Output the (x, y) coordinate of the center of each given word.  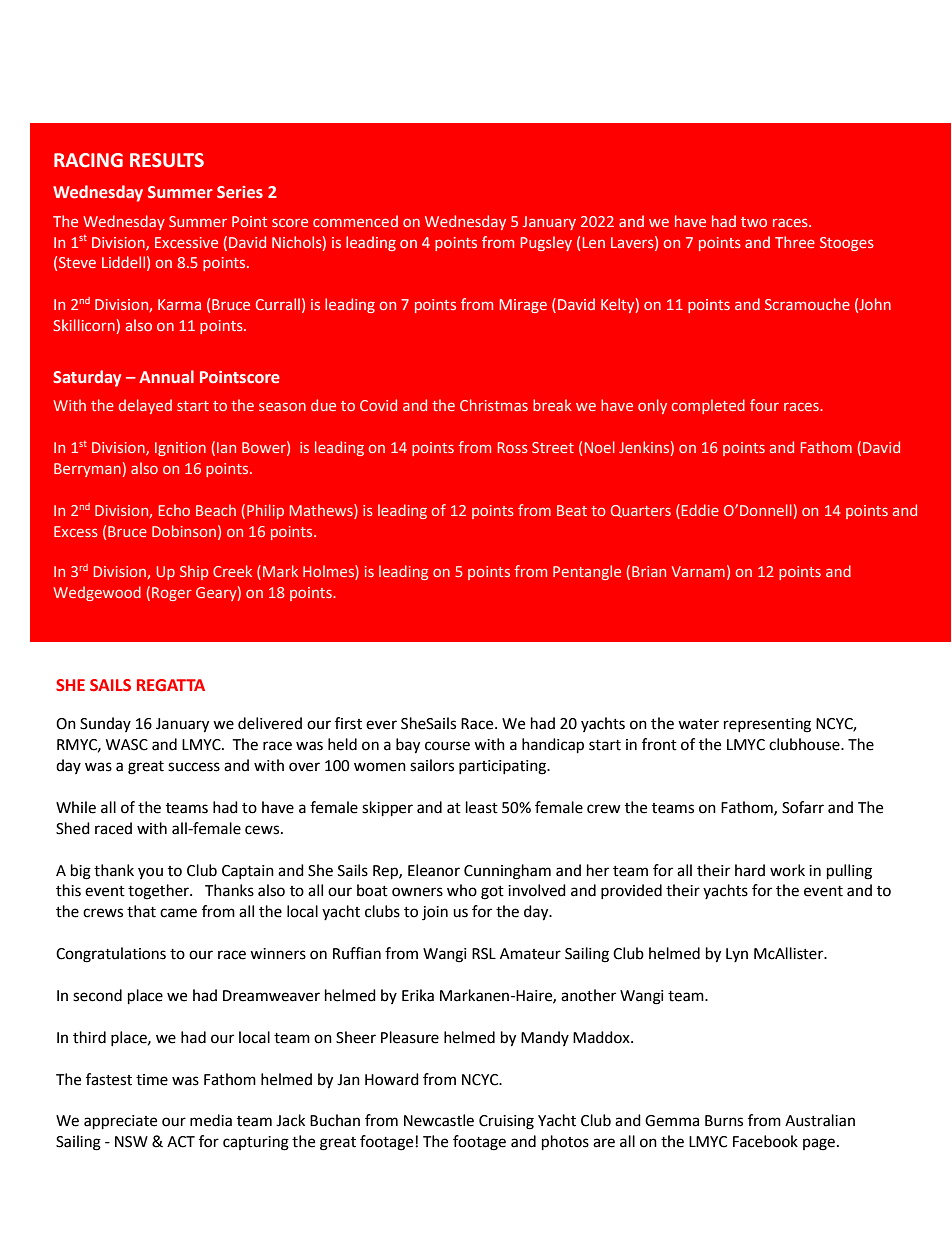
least (482, 807)
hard (750, 870)
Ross (513, 447)
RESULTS (167, 160)
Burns (724, 1121)
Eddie (700, 510)
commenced (355, 221)
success (194, 767)
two (754, 222)
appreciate (120, 1122)
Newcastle (439, 1120)
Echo (174, 510)
